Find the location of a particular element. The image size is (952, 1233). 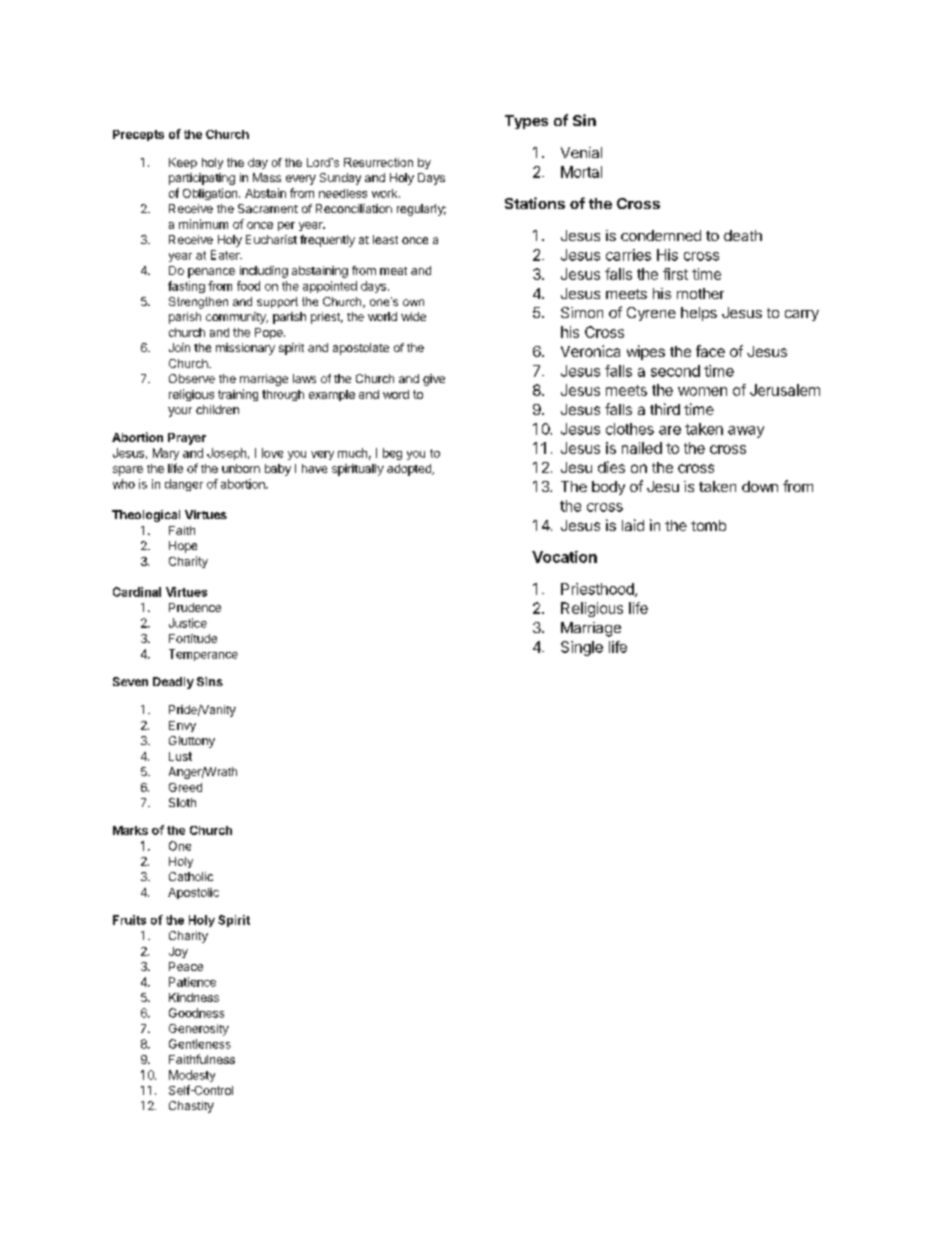

Vocation is located at coordinates (564, 557).
